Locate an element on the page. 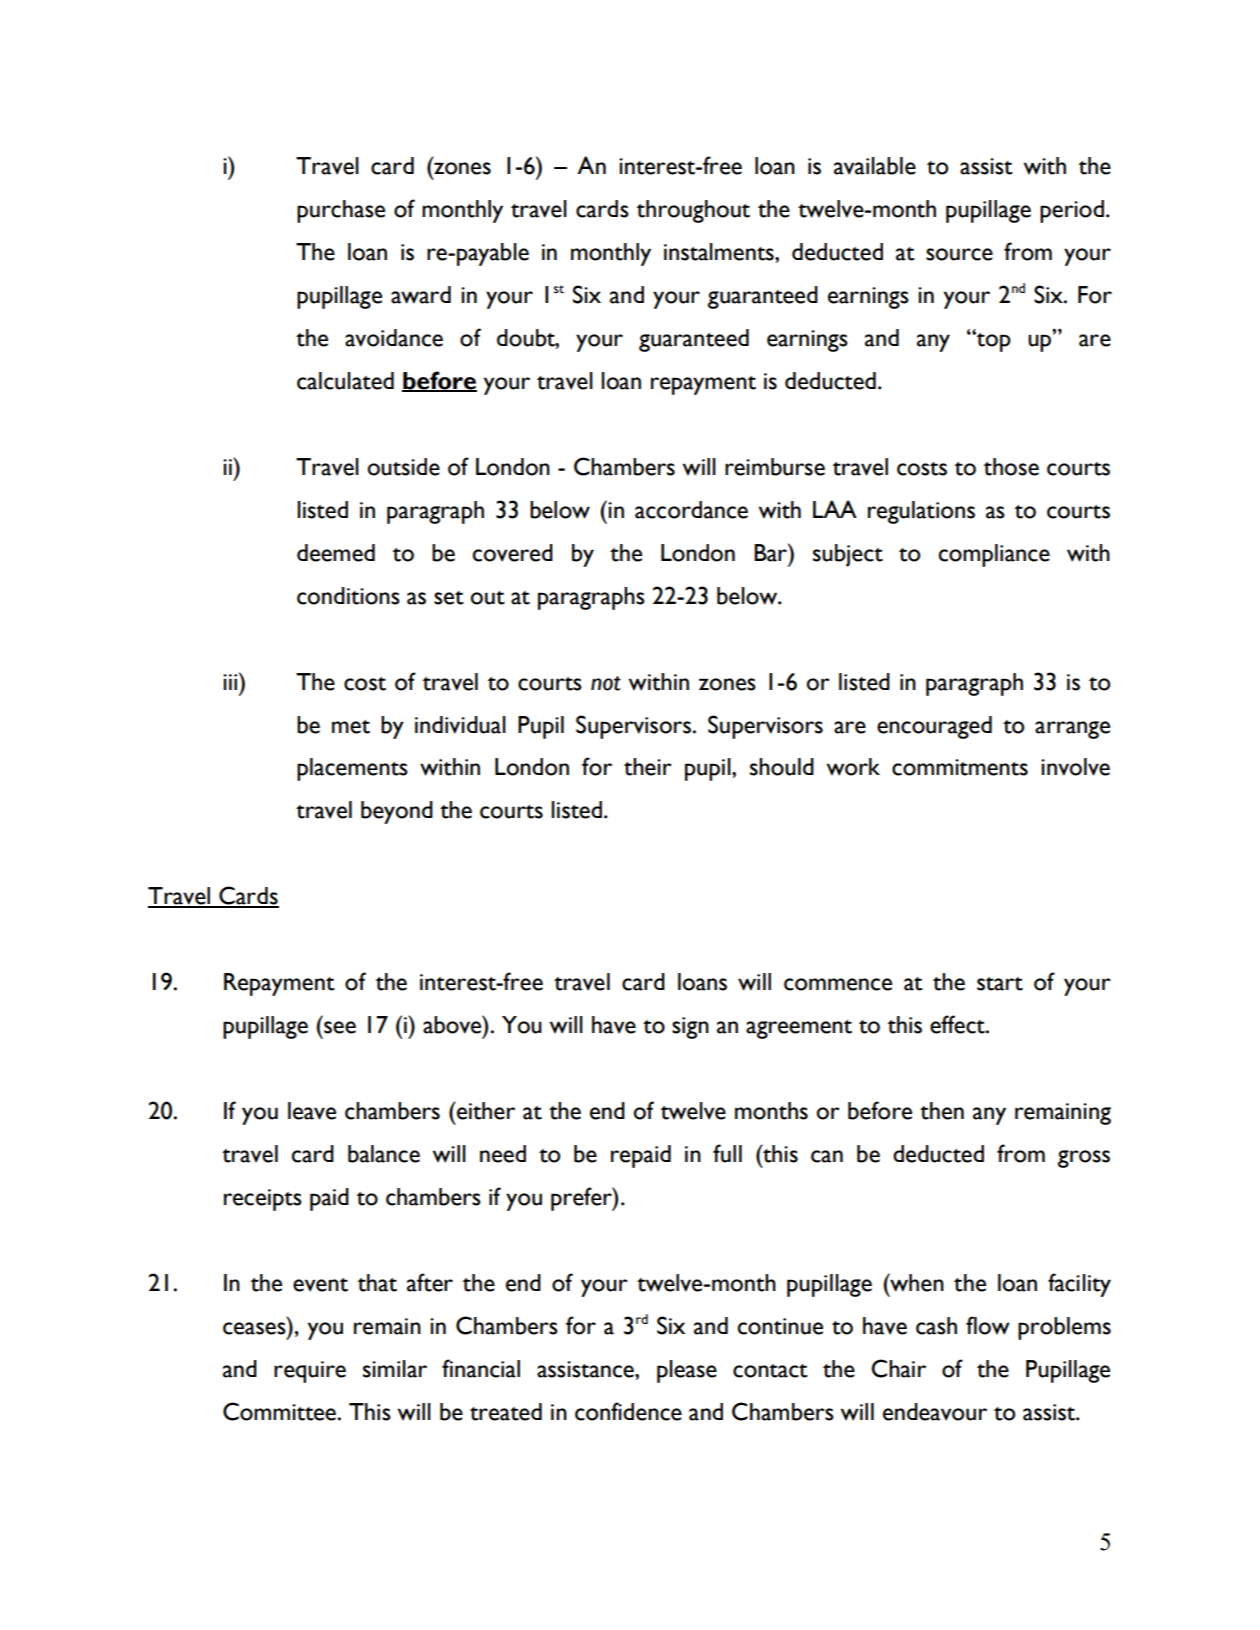 Image resolution: width=1260 pixels, height=1630 pixels. commitments is located at coordinates (960, 767).
